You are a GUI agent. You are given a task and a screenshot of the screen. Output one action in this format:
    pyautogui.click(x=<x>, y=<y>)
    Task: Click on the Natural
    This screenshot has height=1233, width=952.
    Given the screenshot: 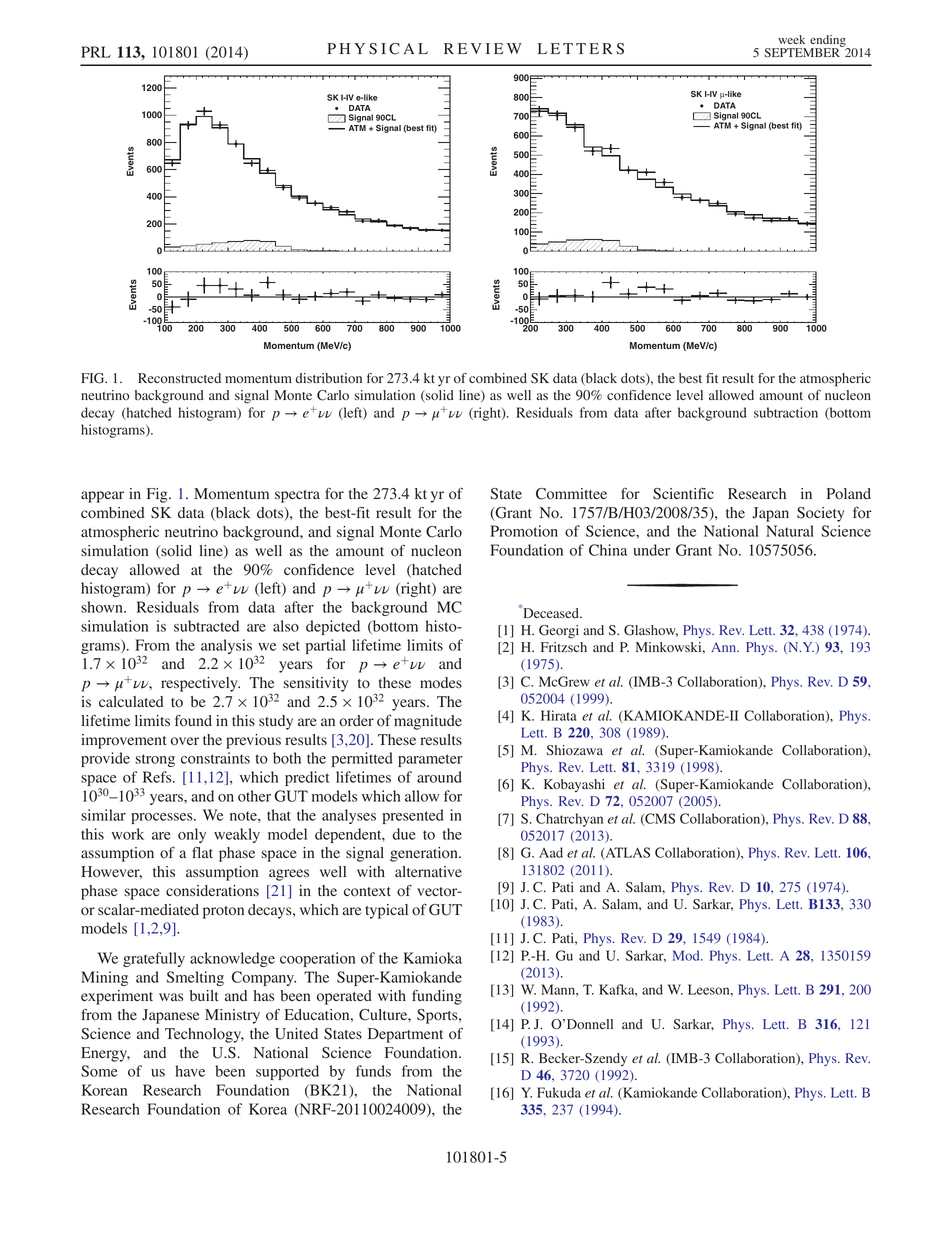 What is the action you would take?
    pyautogui.click(x=790, y=531)
